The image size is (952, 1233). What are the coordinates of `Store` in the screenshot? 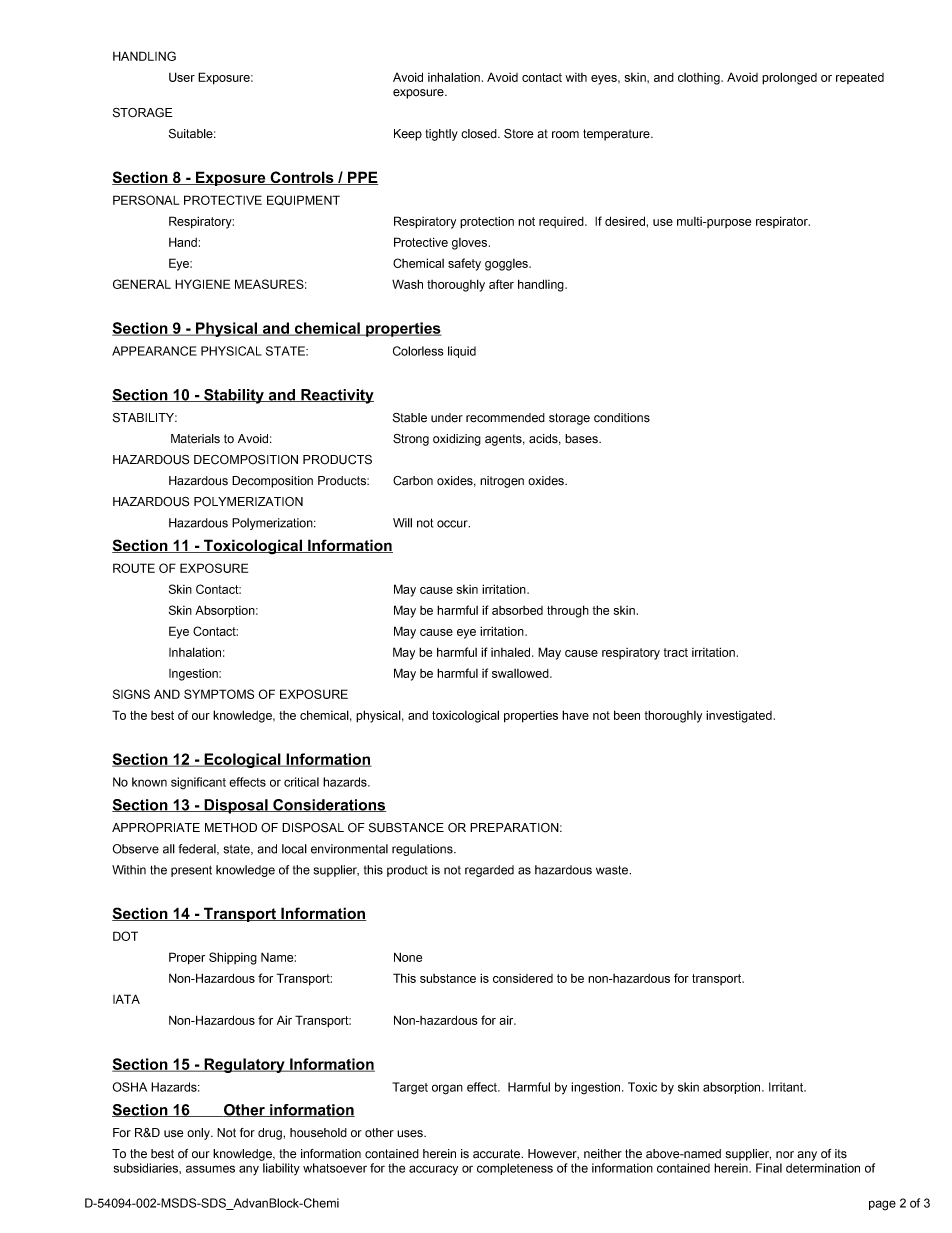 It's located at (519, 134).
